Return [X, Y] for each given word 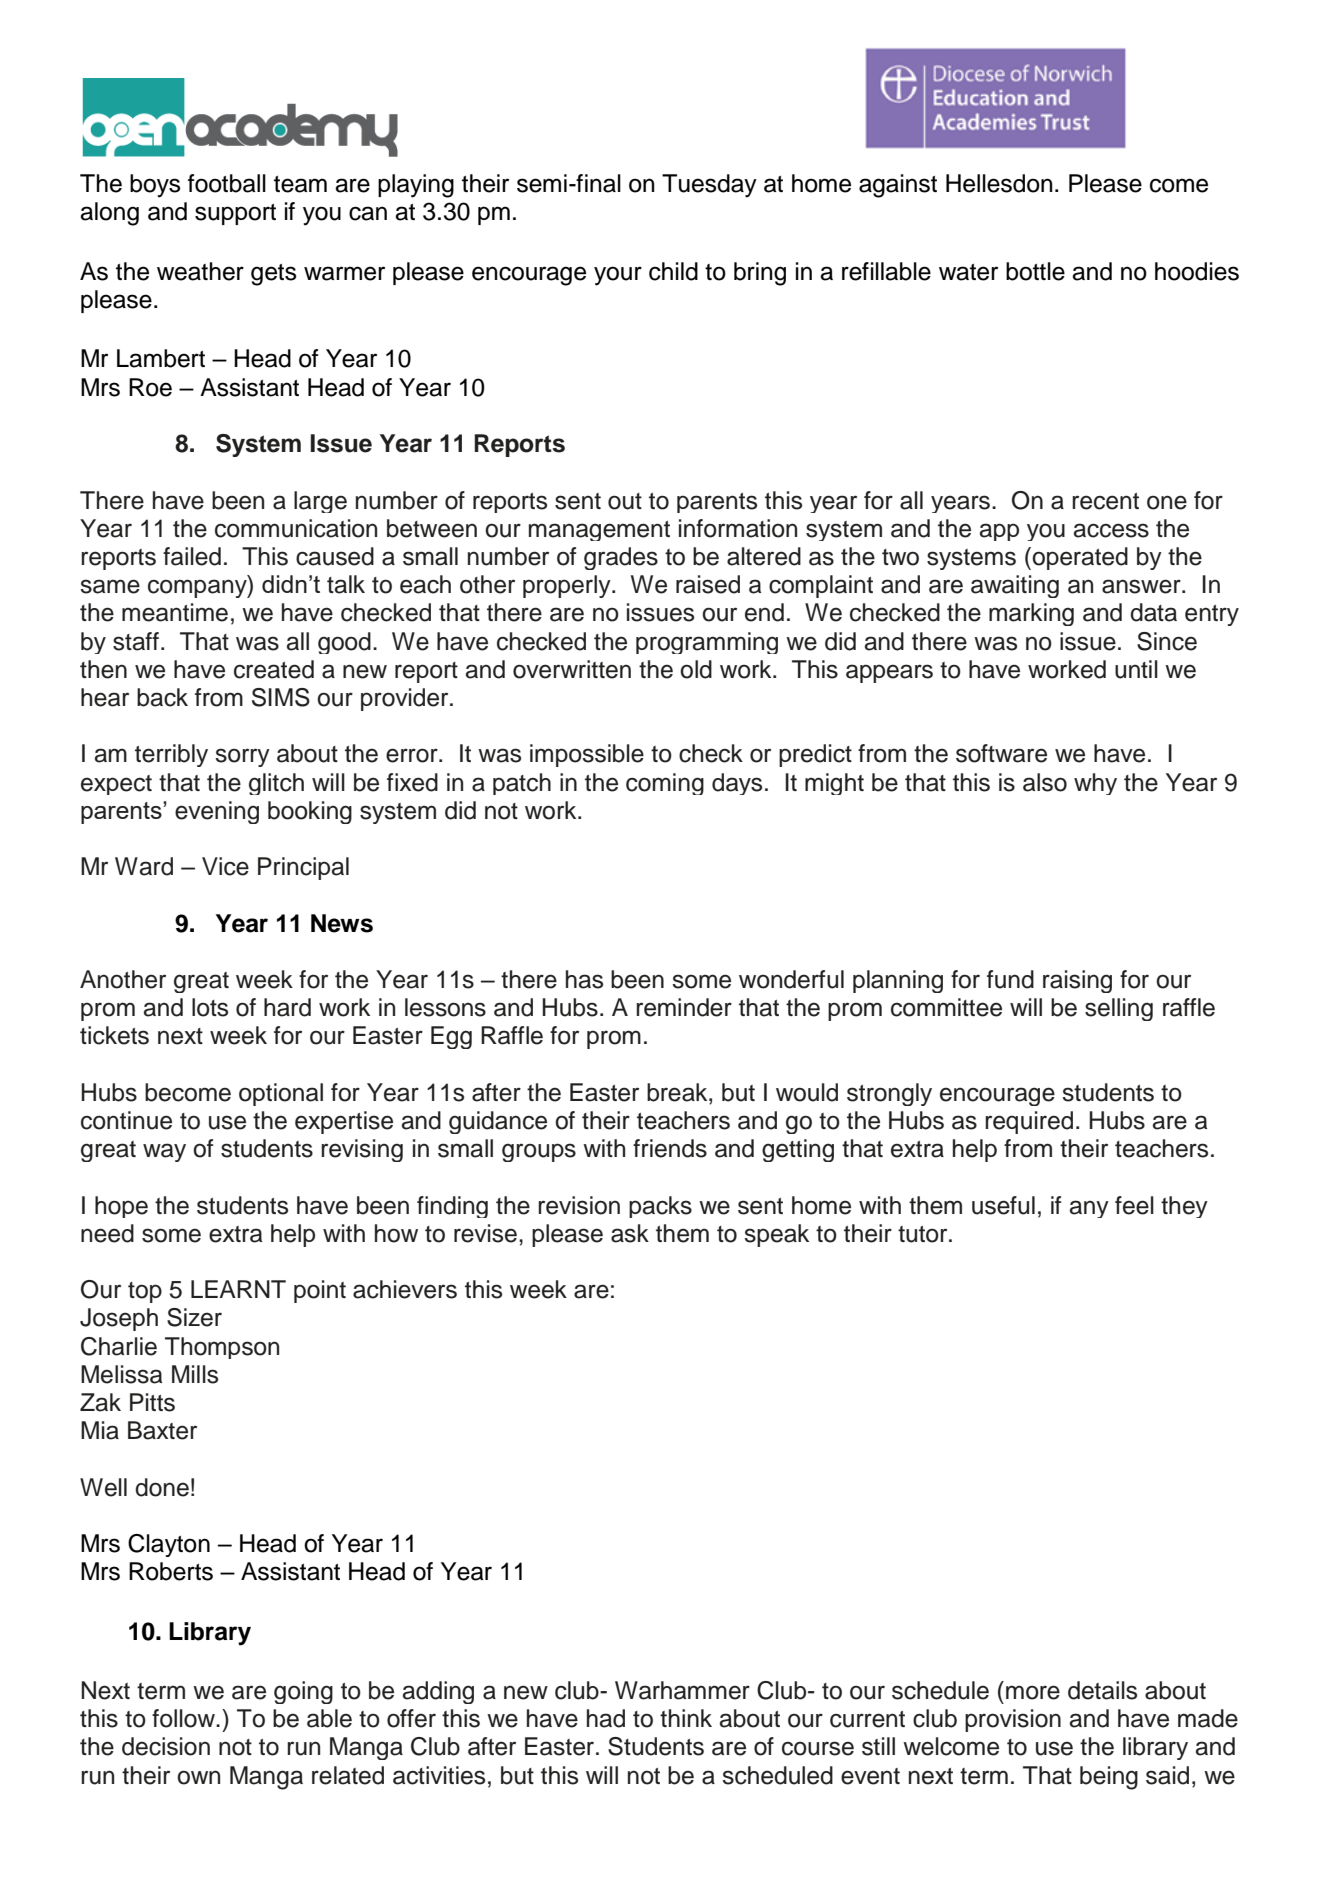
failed [192, 556]
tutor [924, 1234]
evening [217, 812]
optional [281, 1094]
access [1111, 530]
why [1095, 784]
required [1029, 1122]
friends [670, 1148]
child [673, 271]
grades [621, 558]
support [235, 214]
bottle [1035, 271]
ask [630, 1233]
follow [185, 1718]
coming [665, 784]
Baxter [162, 1430]
